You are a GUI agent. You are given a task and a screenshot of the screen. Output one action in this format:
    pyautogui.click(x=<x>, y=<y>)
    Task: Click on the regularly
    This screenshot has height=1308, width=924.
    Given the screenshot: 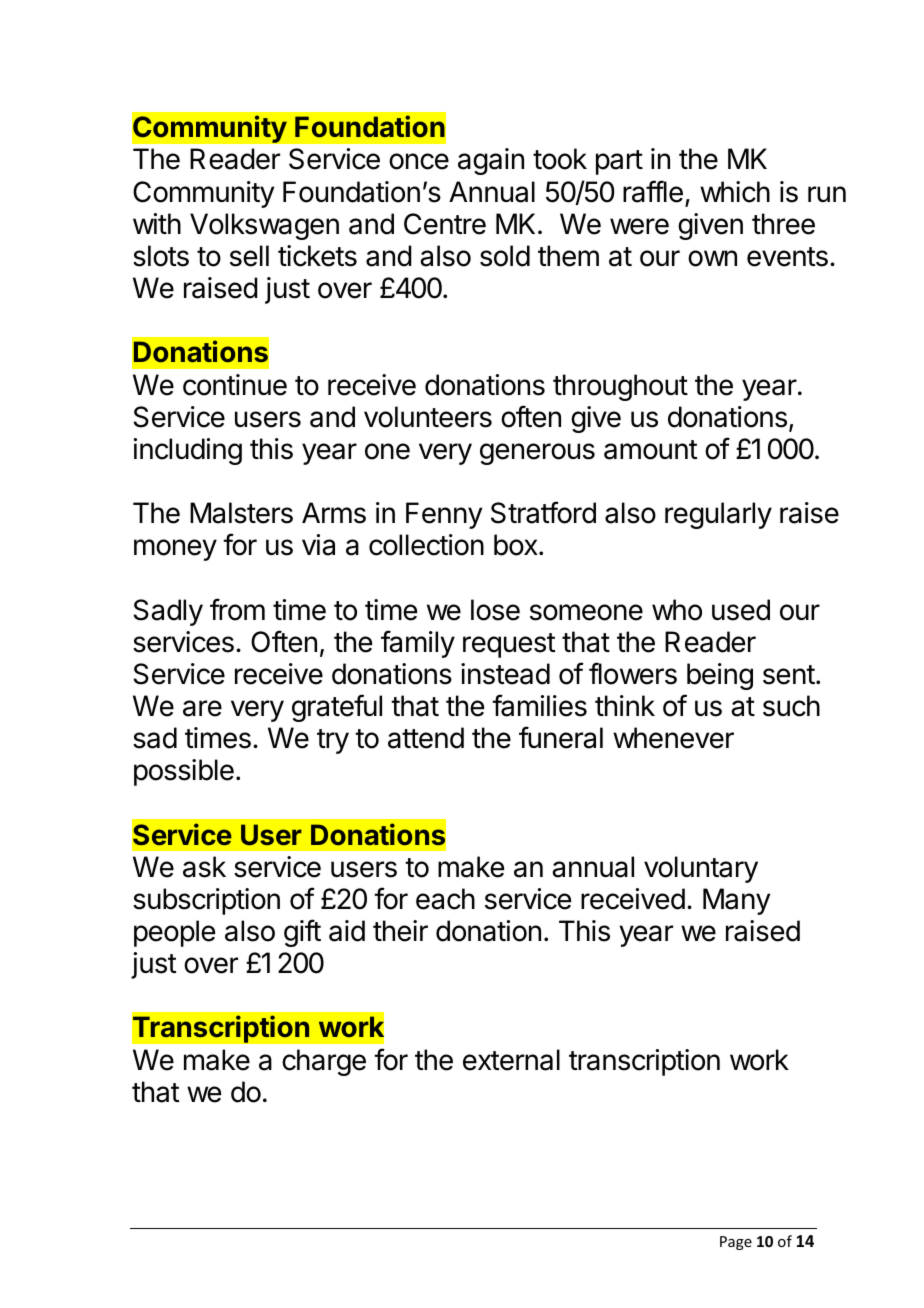 What is the action you would take?
    pyautogui.click(x=718, y=515)
